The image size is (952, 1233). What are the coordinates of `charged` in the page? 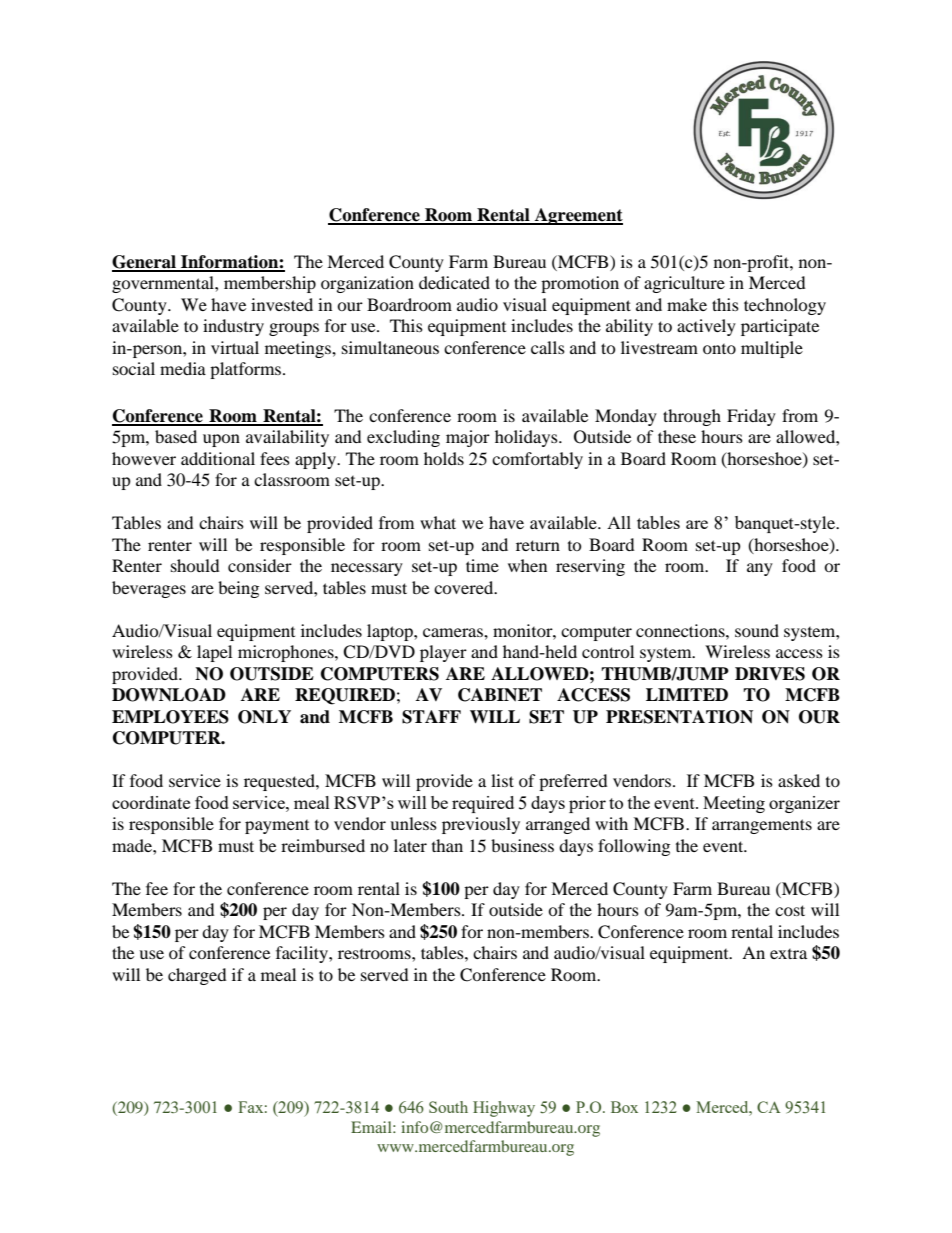 It's located at (197, 976).
